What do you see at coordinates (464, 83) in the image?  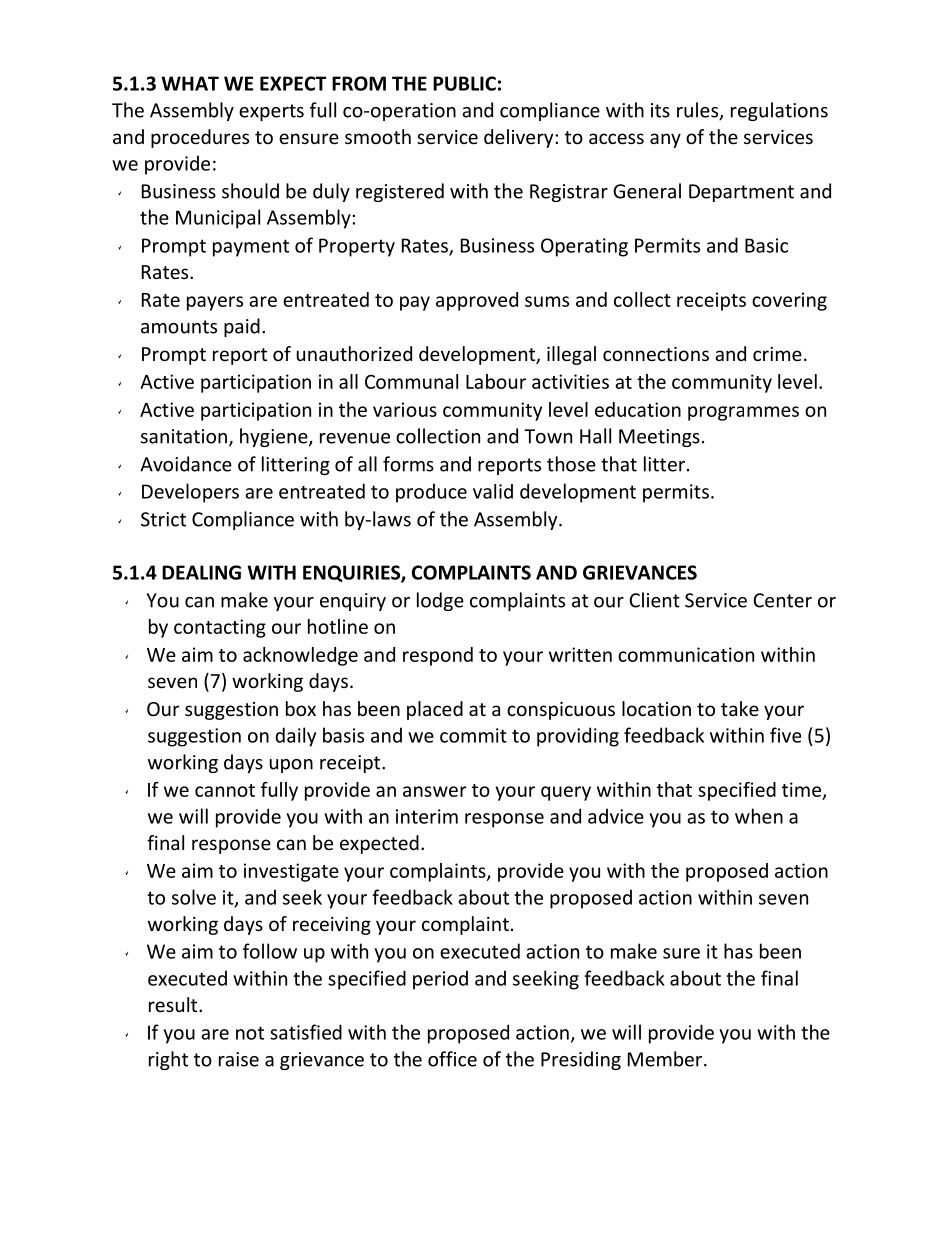 I see `PUBLIC` at bounding box center [464, 83].
